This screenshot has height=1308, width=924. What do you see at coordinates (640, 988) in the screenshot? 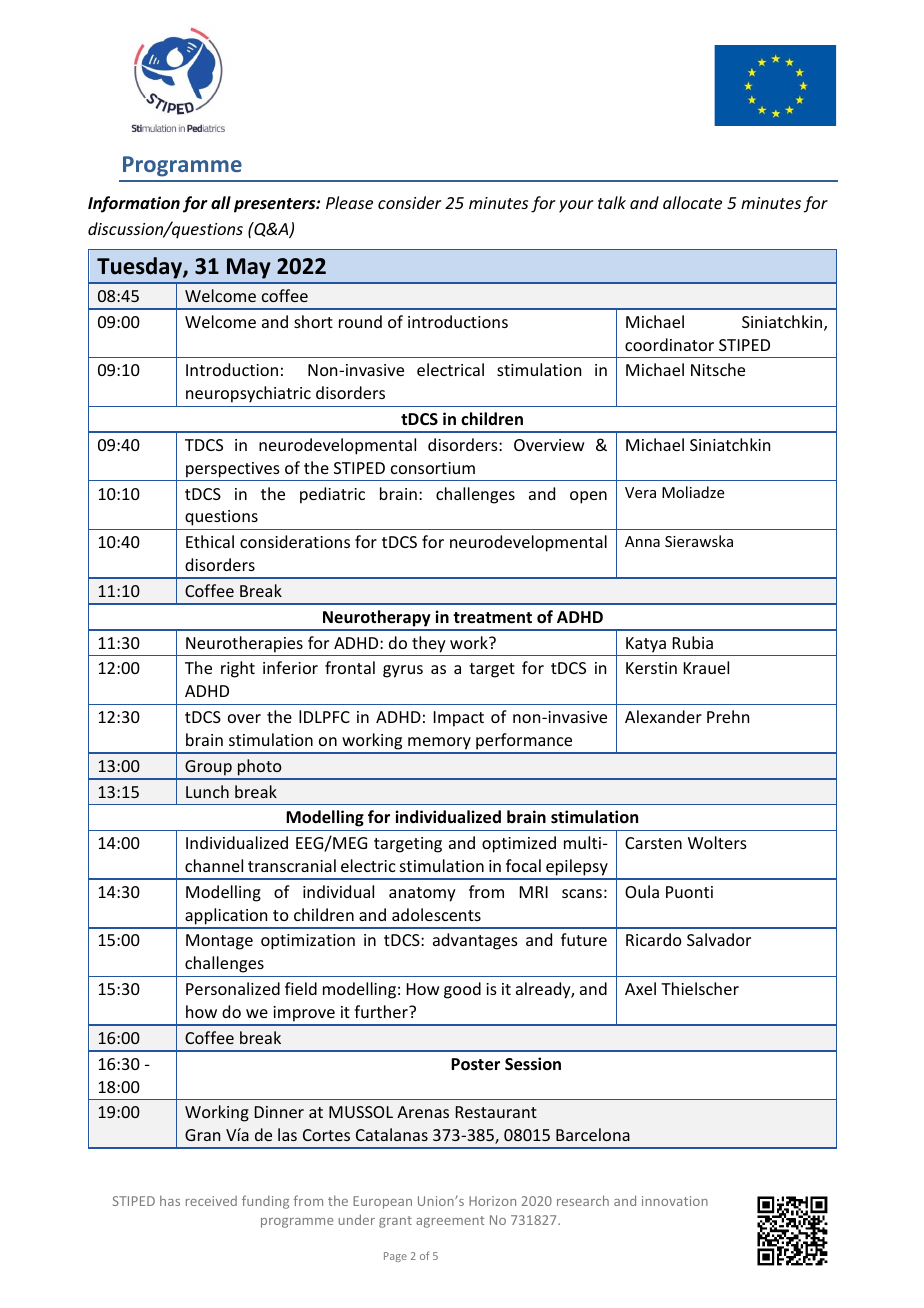
I see `Axel` at bounding box center [640, 988].
